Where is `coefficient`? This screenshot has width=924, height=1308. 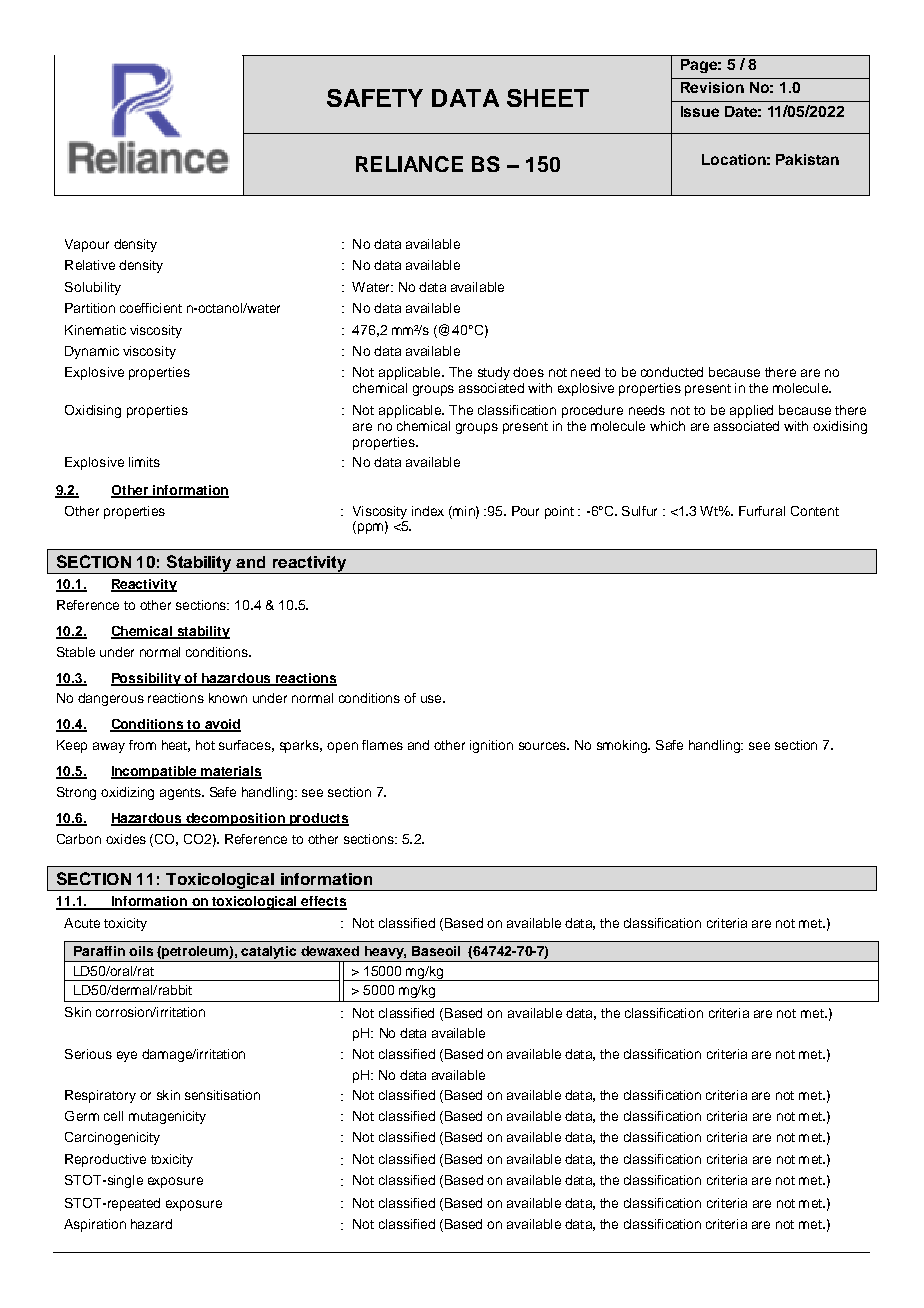
coefficient is located at coordinates (151, 308).
